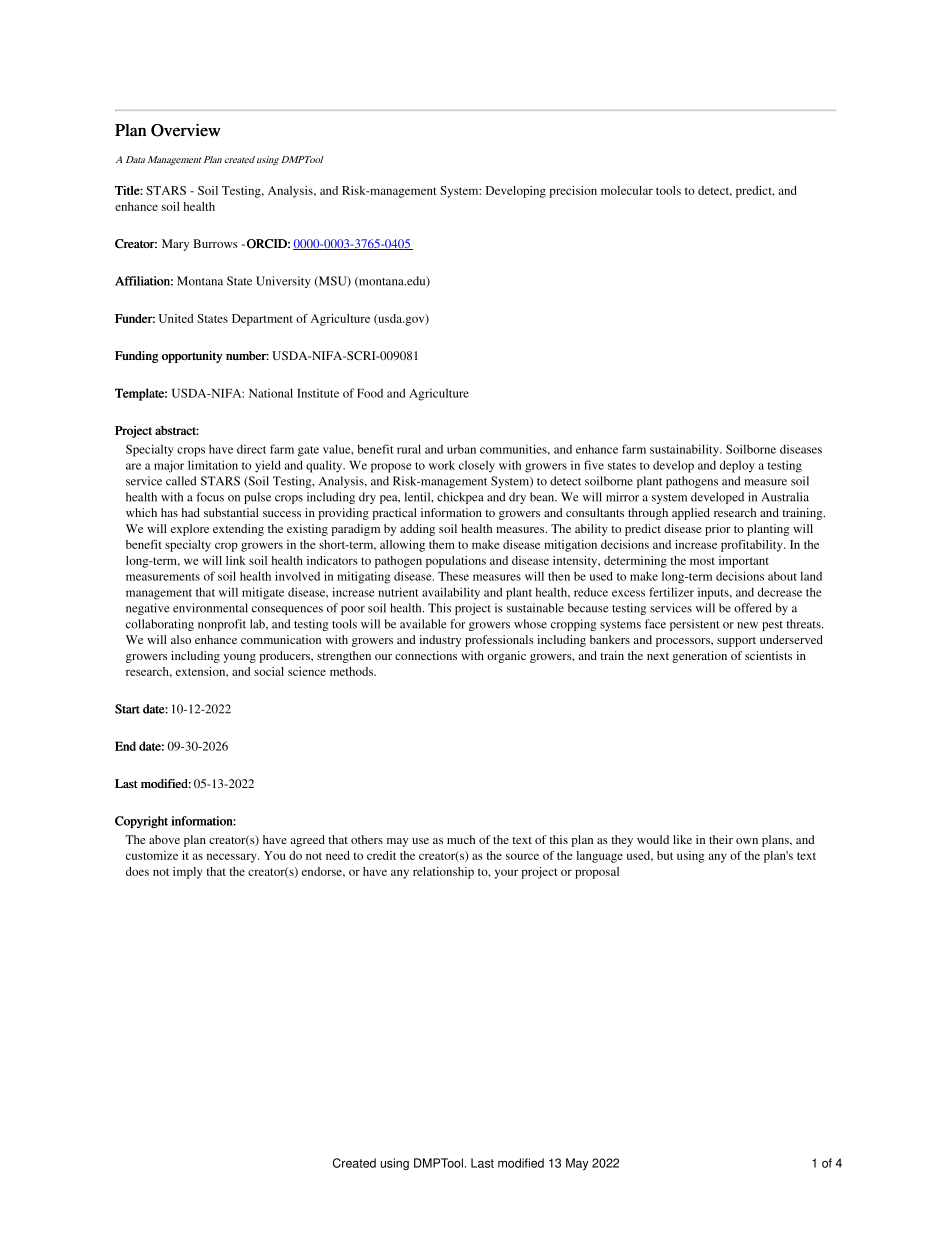 This document has height=1233, width=952. I want to click on deploy, so click(737, 466).
